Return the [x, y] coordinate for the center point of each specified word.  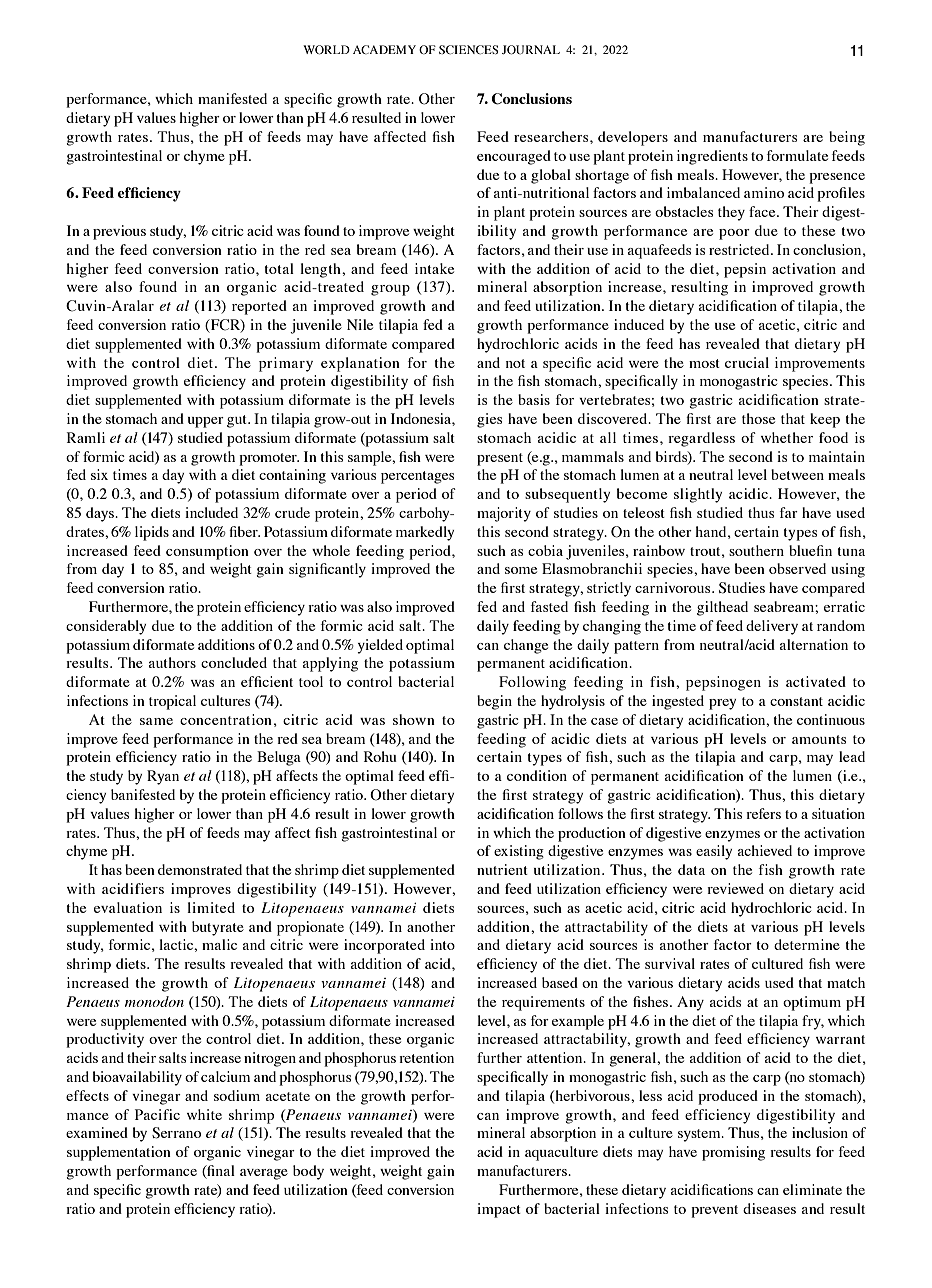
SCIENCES [469, 49]
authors [172, 662]
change [526, 646]
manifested [232, 98]
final [220, 1172]
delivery [772, 627]
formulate [797, 155]
